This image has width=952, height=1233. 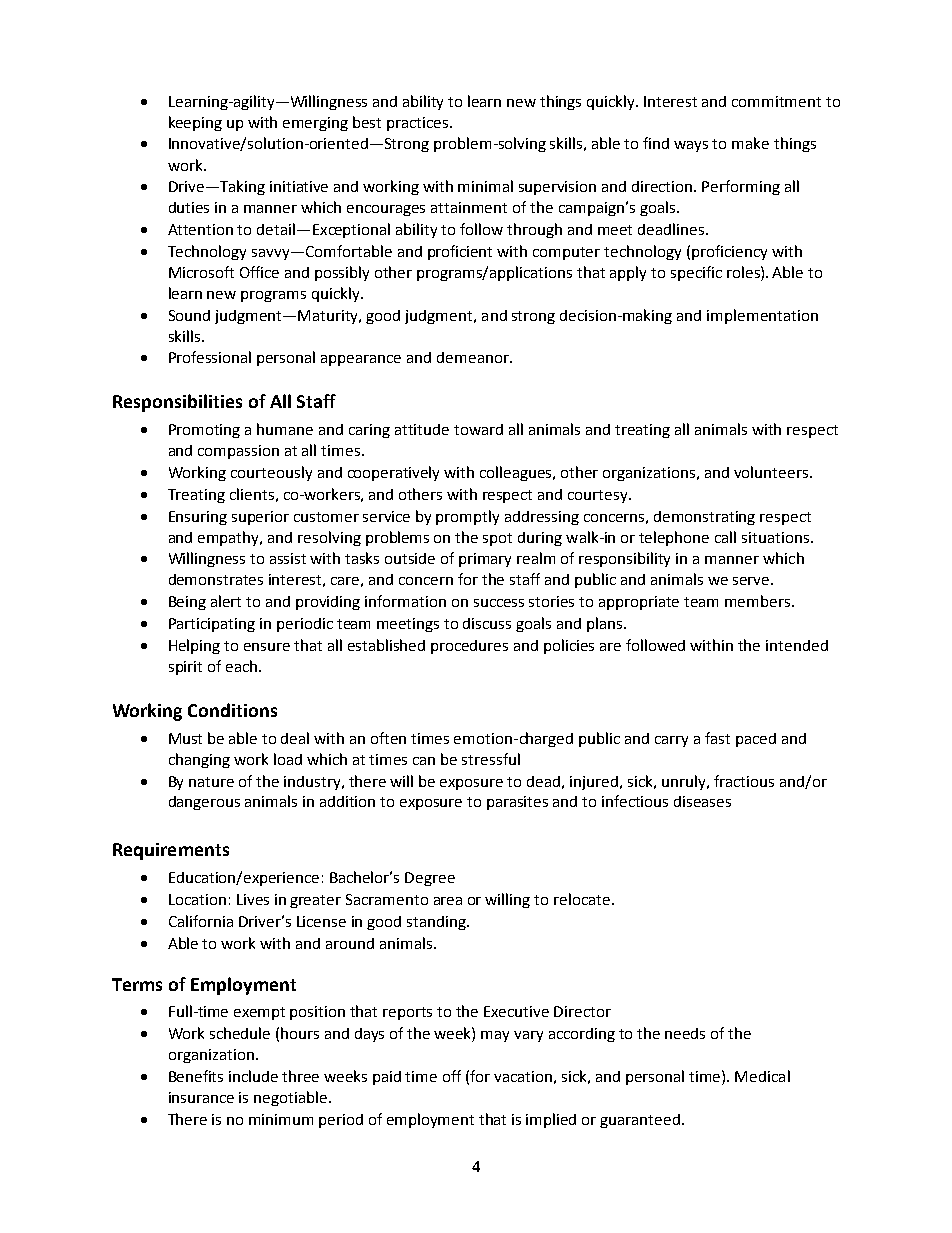 What do you see at coordinates (238, 452) in the image?
I see `compassion` at bounding box center [238, 452].
